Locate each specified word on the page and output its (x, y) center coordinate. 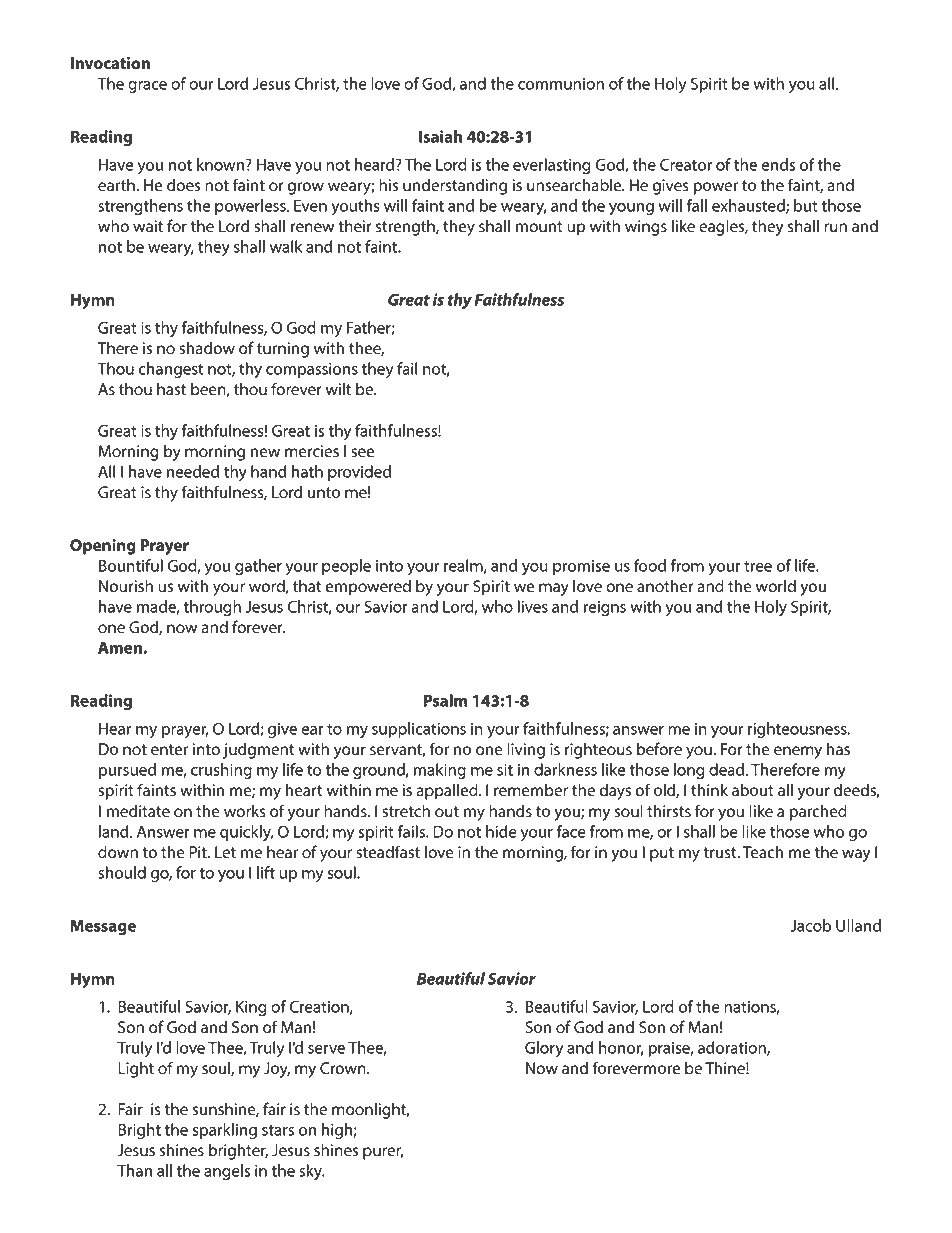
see (362, 453)
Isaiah (441, 136)
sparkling (225, 1131)
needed (193, 471)
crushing (221, 771)
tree (758, 566)
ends (778, 164)
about (753, 790)
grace (147, 87)
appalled (448, 791)
